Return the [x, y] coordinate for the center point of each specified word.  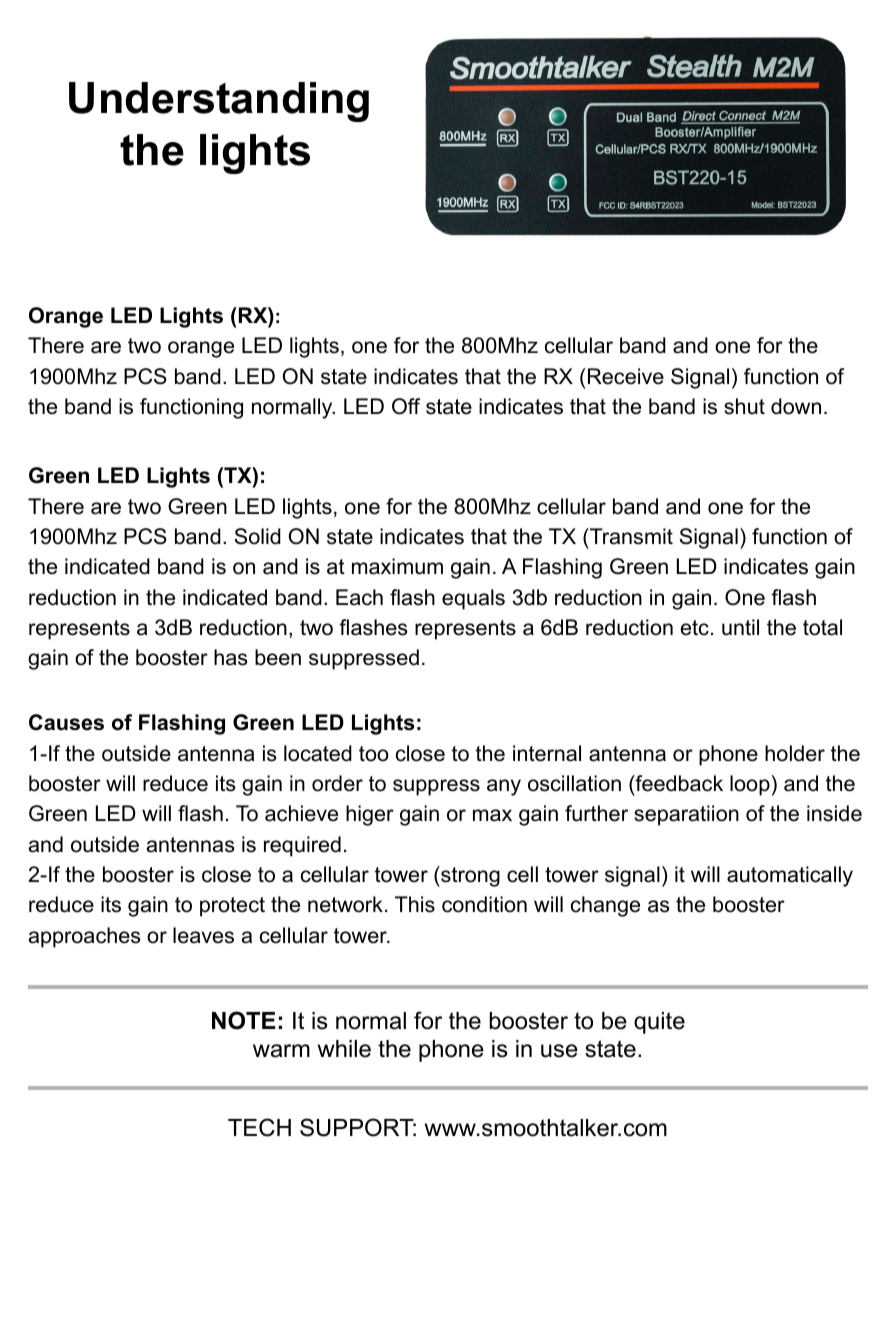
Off [406, 406]
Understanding [219, 102]
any [504, 787]
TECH [259, 1127]
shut [744, 406]
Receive [626, 376]
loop [750, 785]
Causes [66, 722]
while [344, 1049]
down [796, 406]
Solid [257, 536]
